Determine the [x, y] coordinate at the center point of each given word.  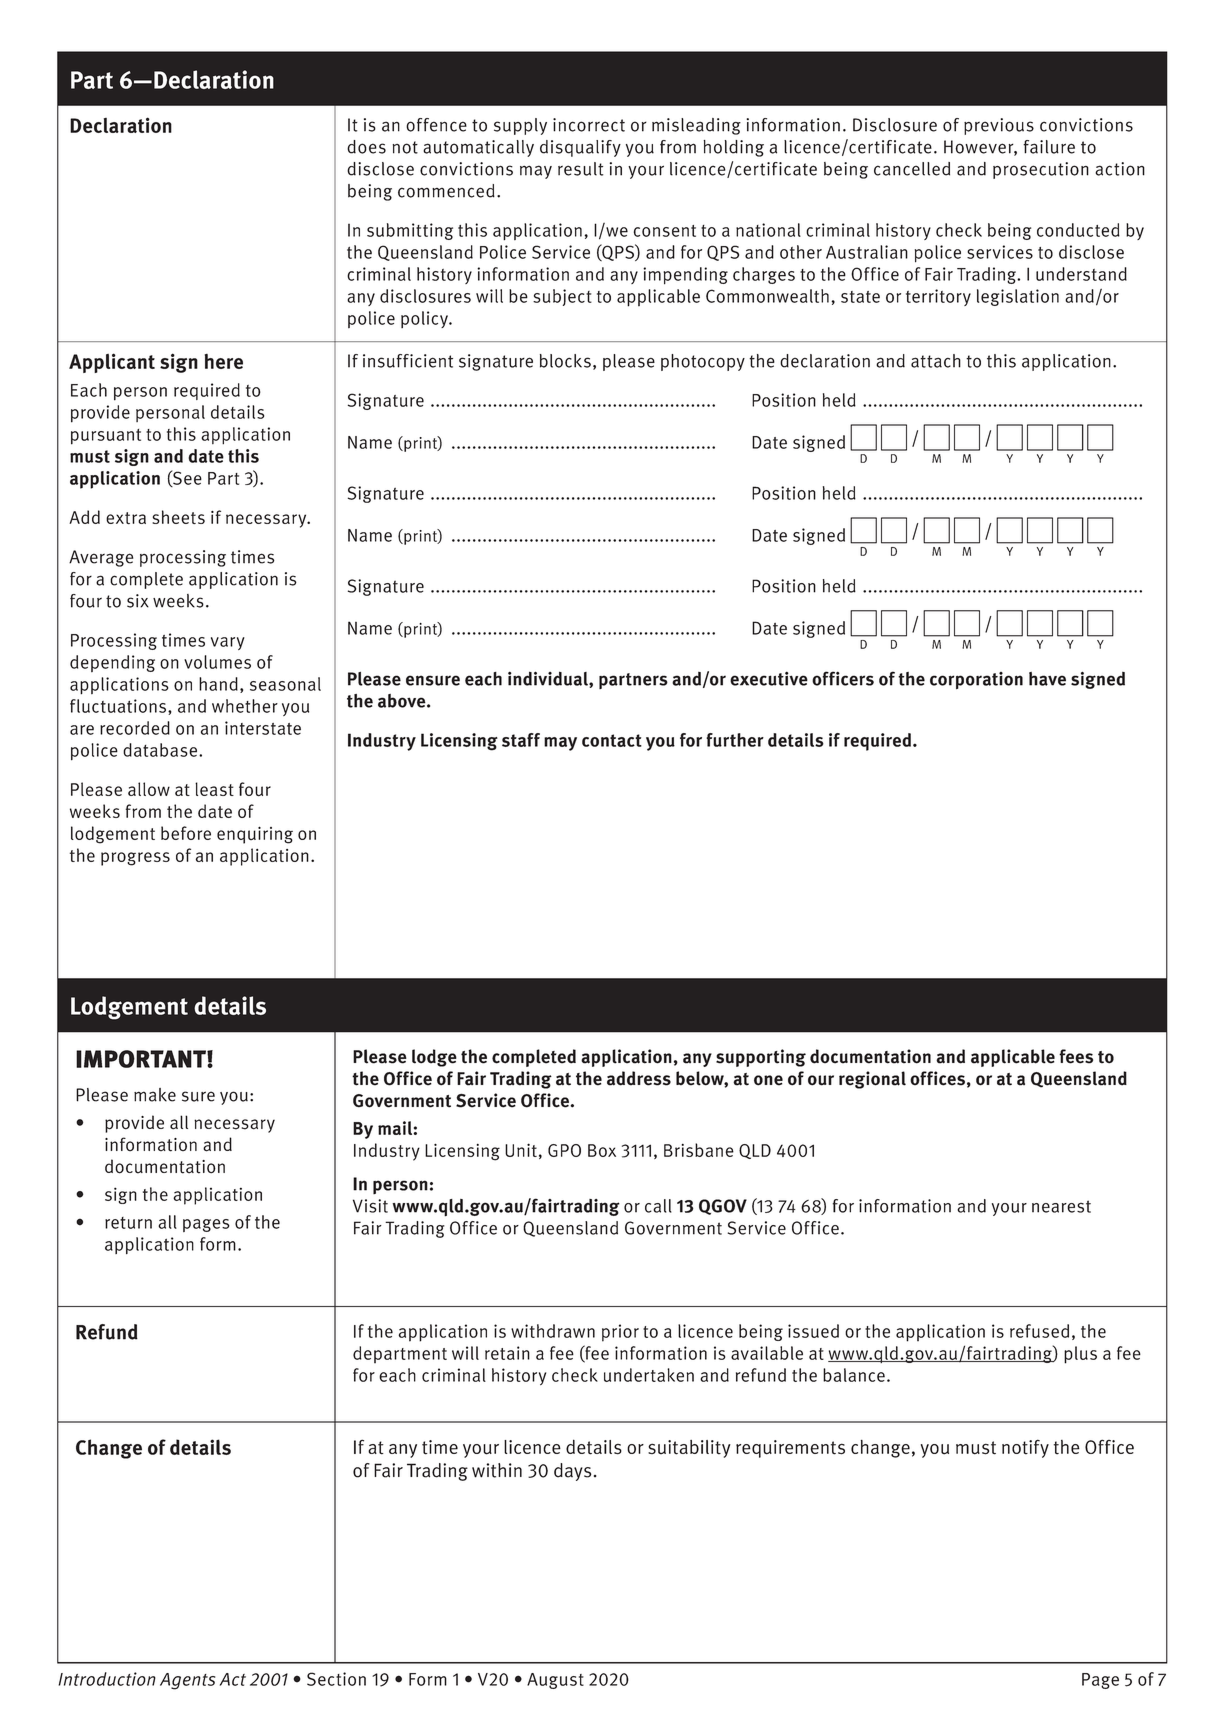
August [555, 1681]
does [366, 147]
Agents [187, 1681]
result [580, 169]
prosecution [1041, 170]
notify [1025, 1448]
